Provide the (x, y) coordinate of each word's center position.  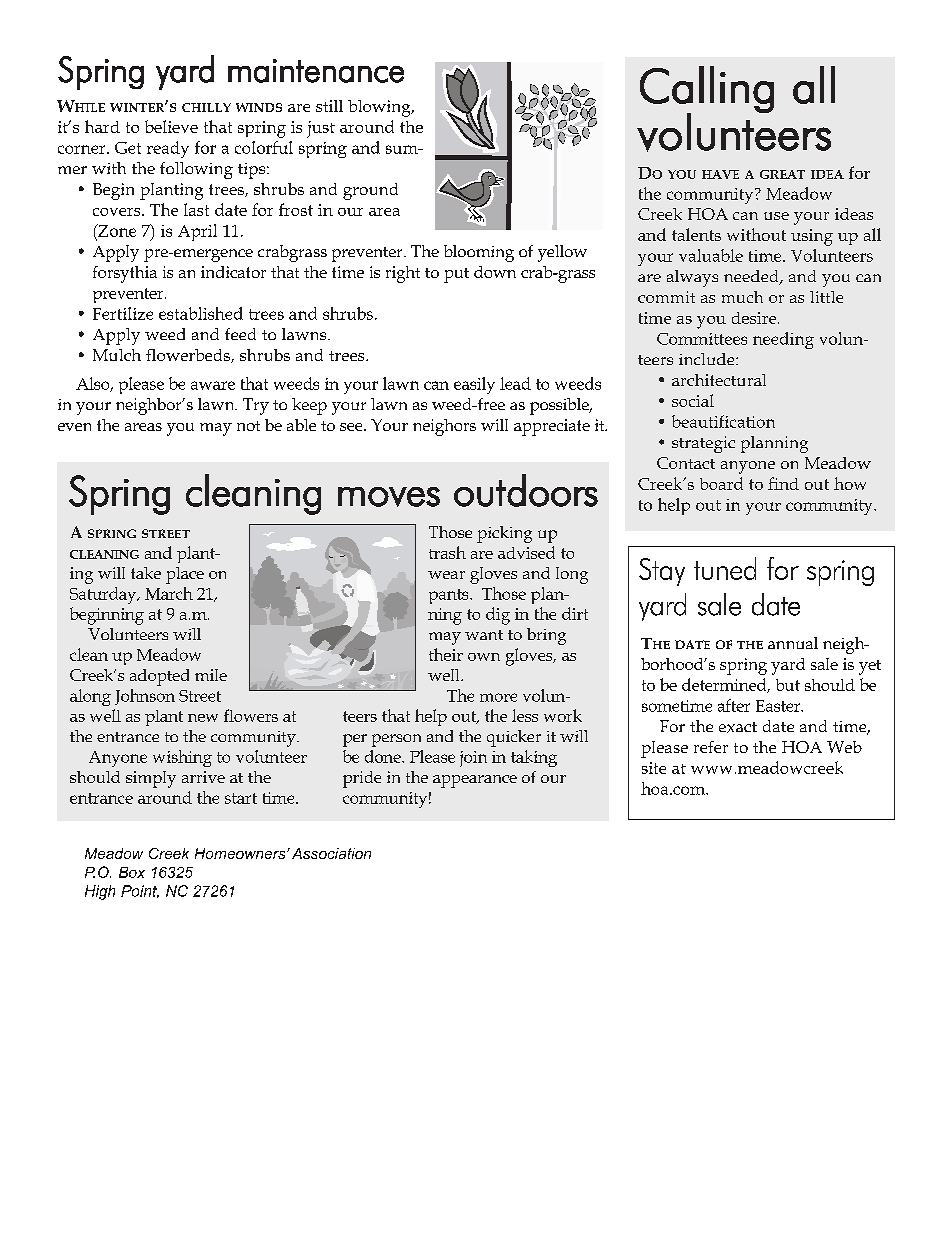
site (654, 768)
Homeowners (241, 853)
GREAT (782, 174)
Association (331, 853)
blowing (380, 108)
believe (171, 126)
